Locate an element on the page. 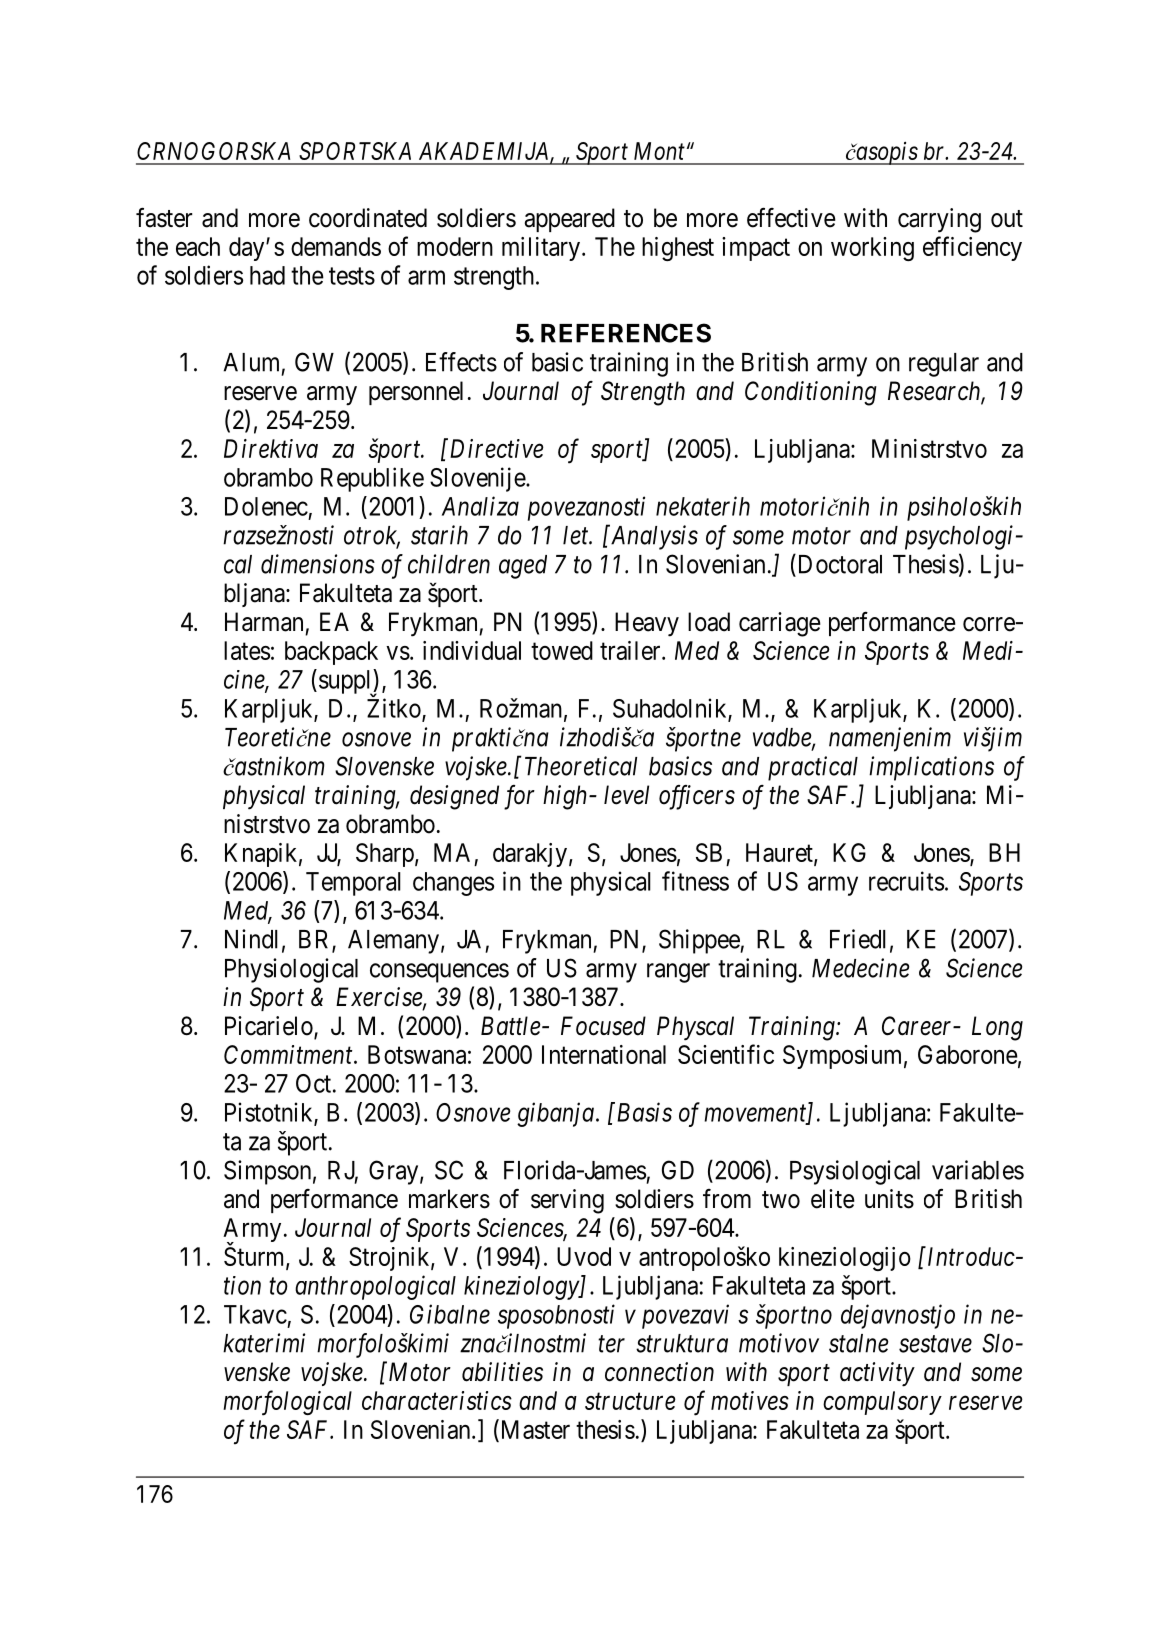  officers is located at coordinates (697, 797).
